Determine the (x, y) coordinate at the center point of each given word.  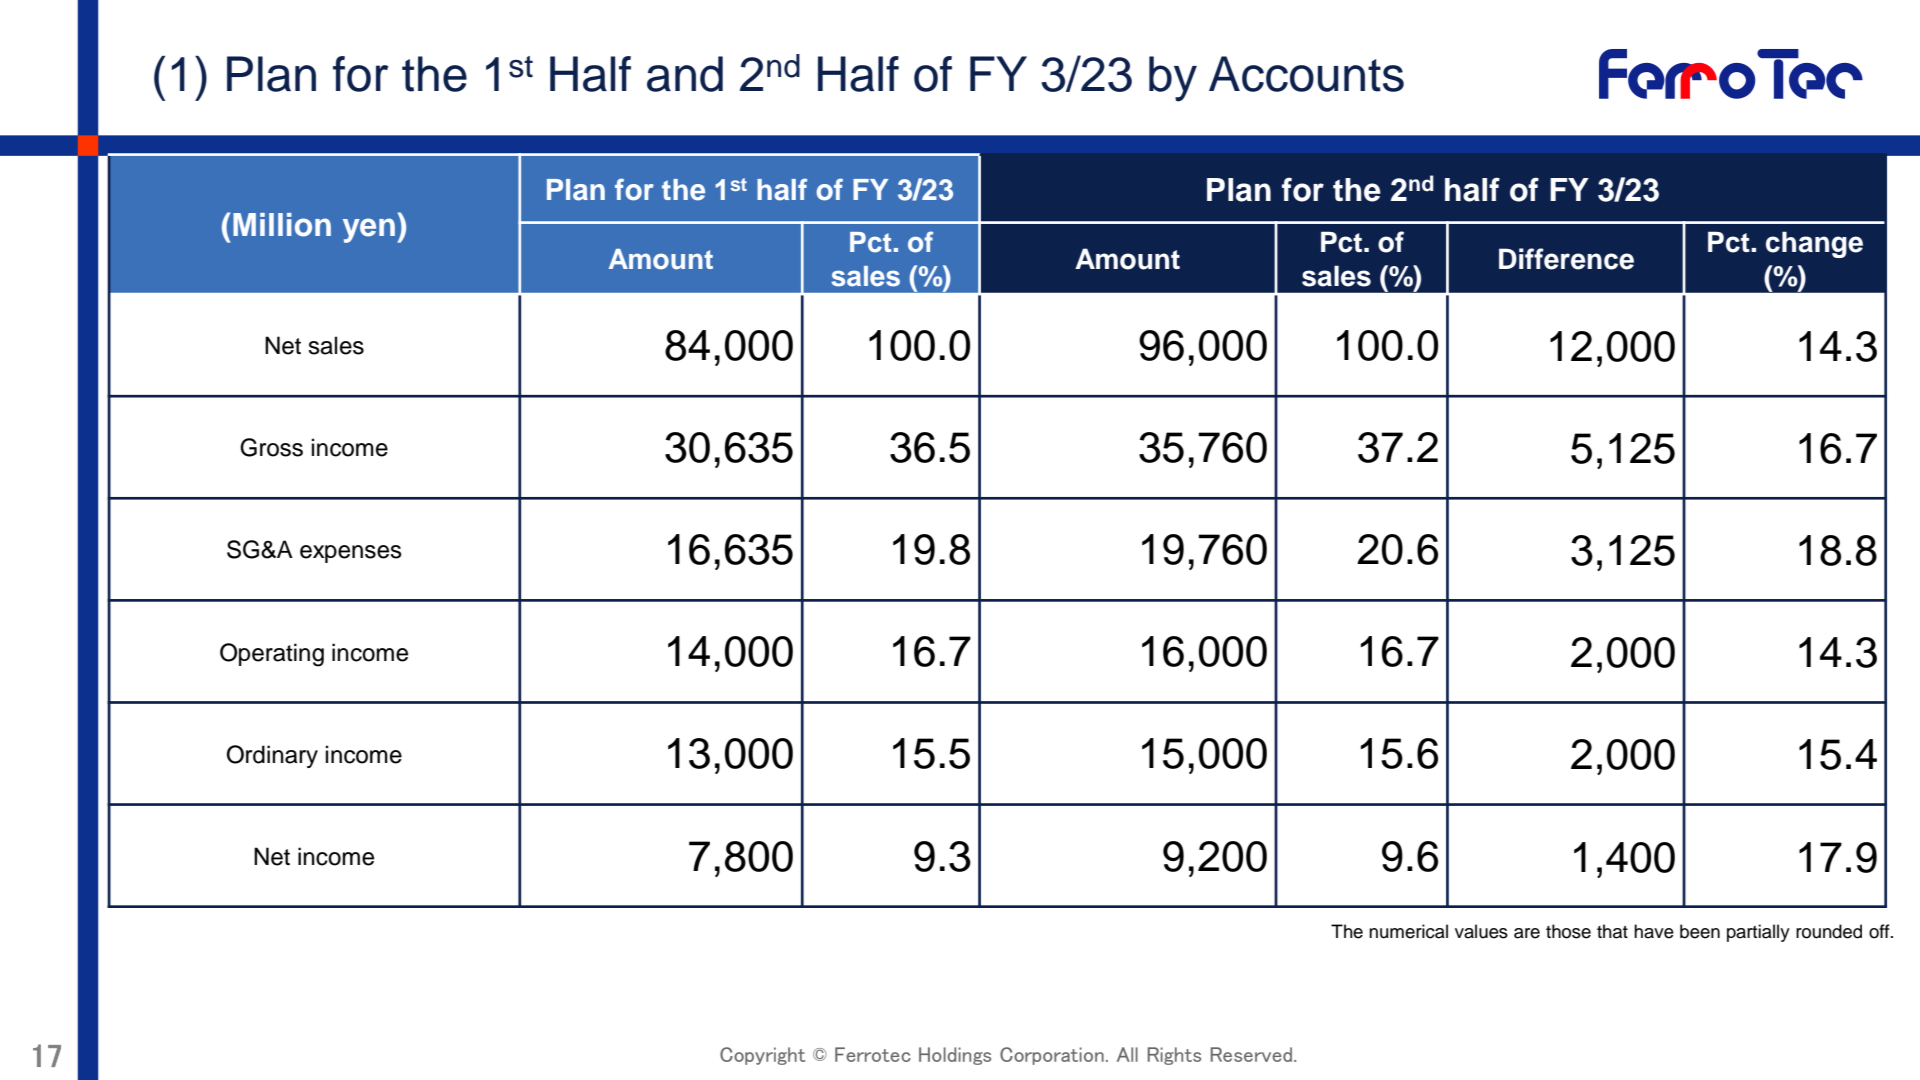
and (685, 74)
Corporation (1052, 1056)
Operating (272, 655)
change (1814, 244)
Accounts (1306, 74)
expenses (351, 554)
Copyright (763, 1056)
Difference (1566, 259)
